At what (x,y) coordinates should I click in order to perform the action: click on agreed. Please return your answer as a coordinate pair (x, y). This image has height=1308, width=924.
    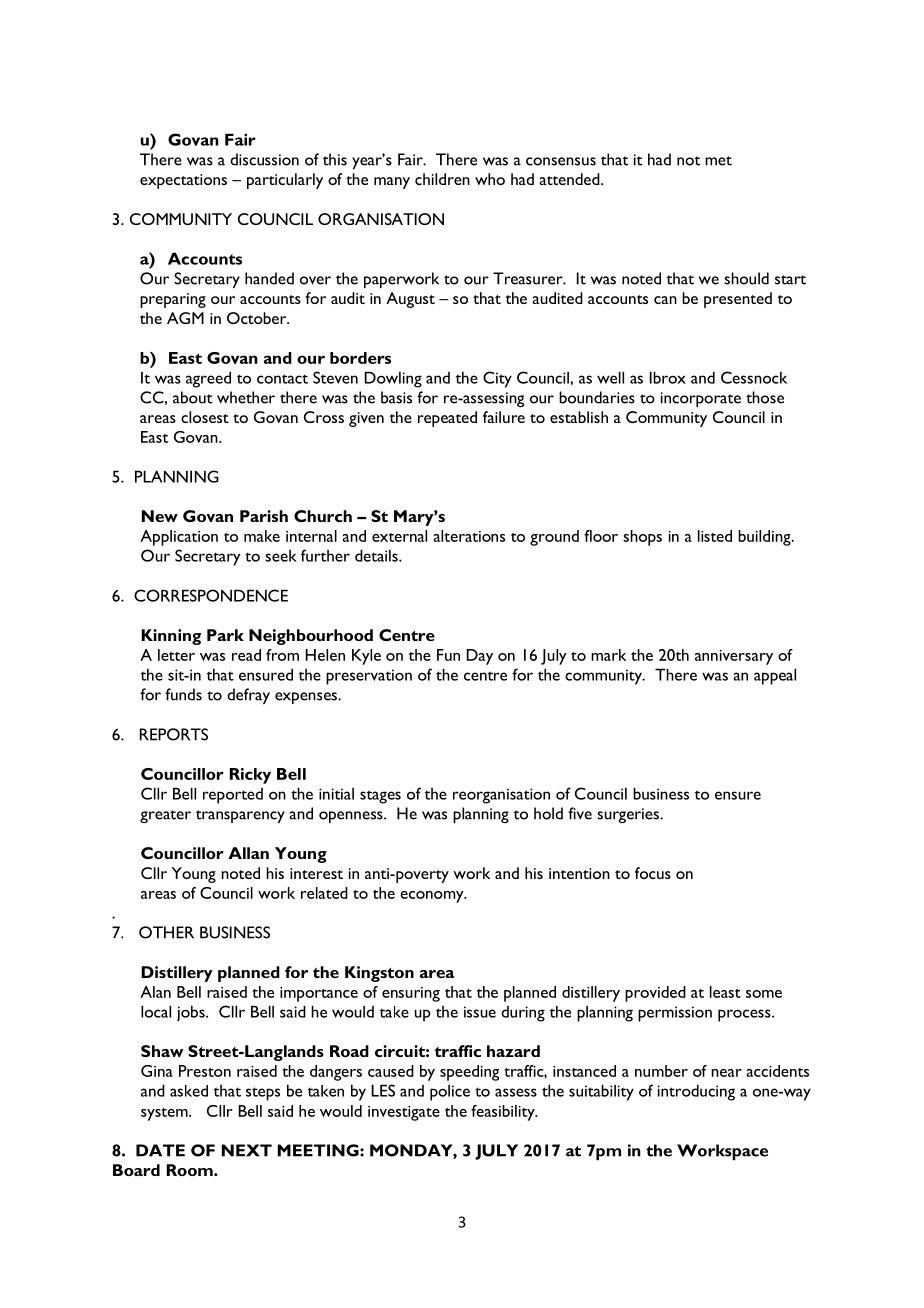
    Looking at the image, I should click on (208, 379).
